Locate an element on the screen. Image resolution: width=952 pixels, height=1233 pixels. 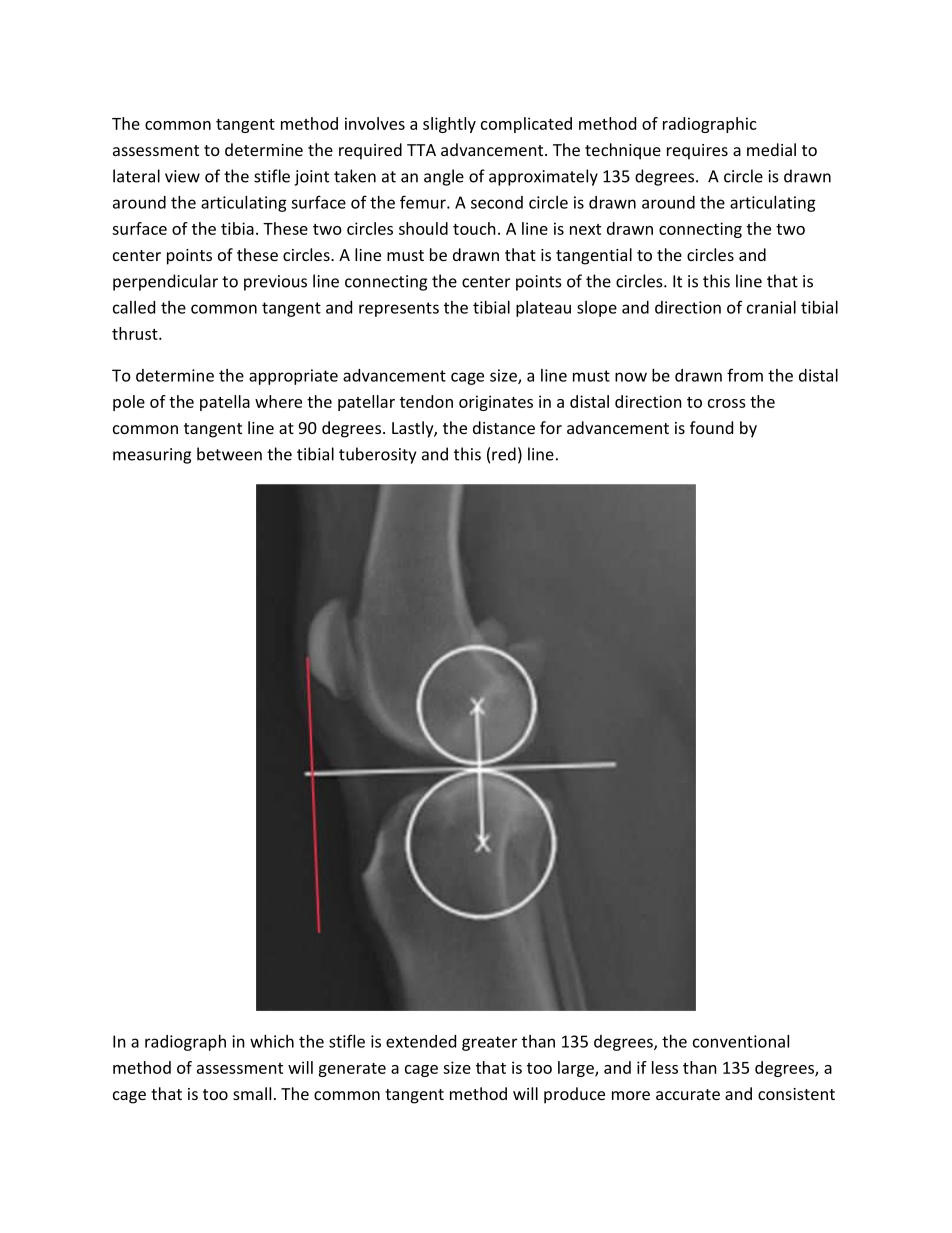
greater is located at coordinates (489, 1043).
